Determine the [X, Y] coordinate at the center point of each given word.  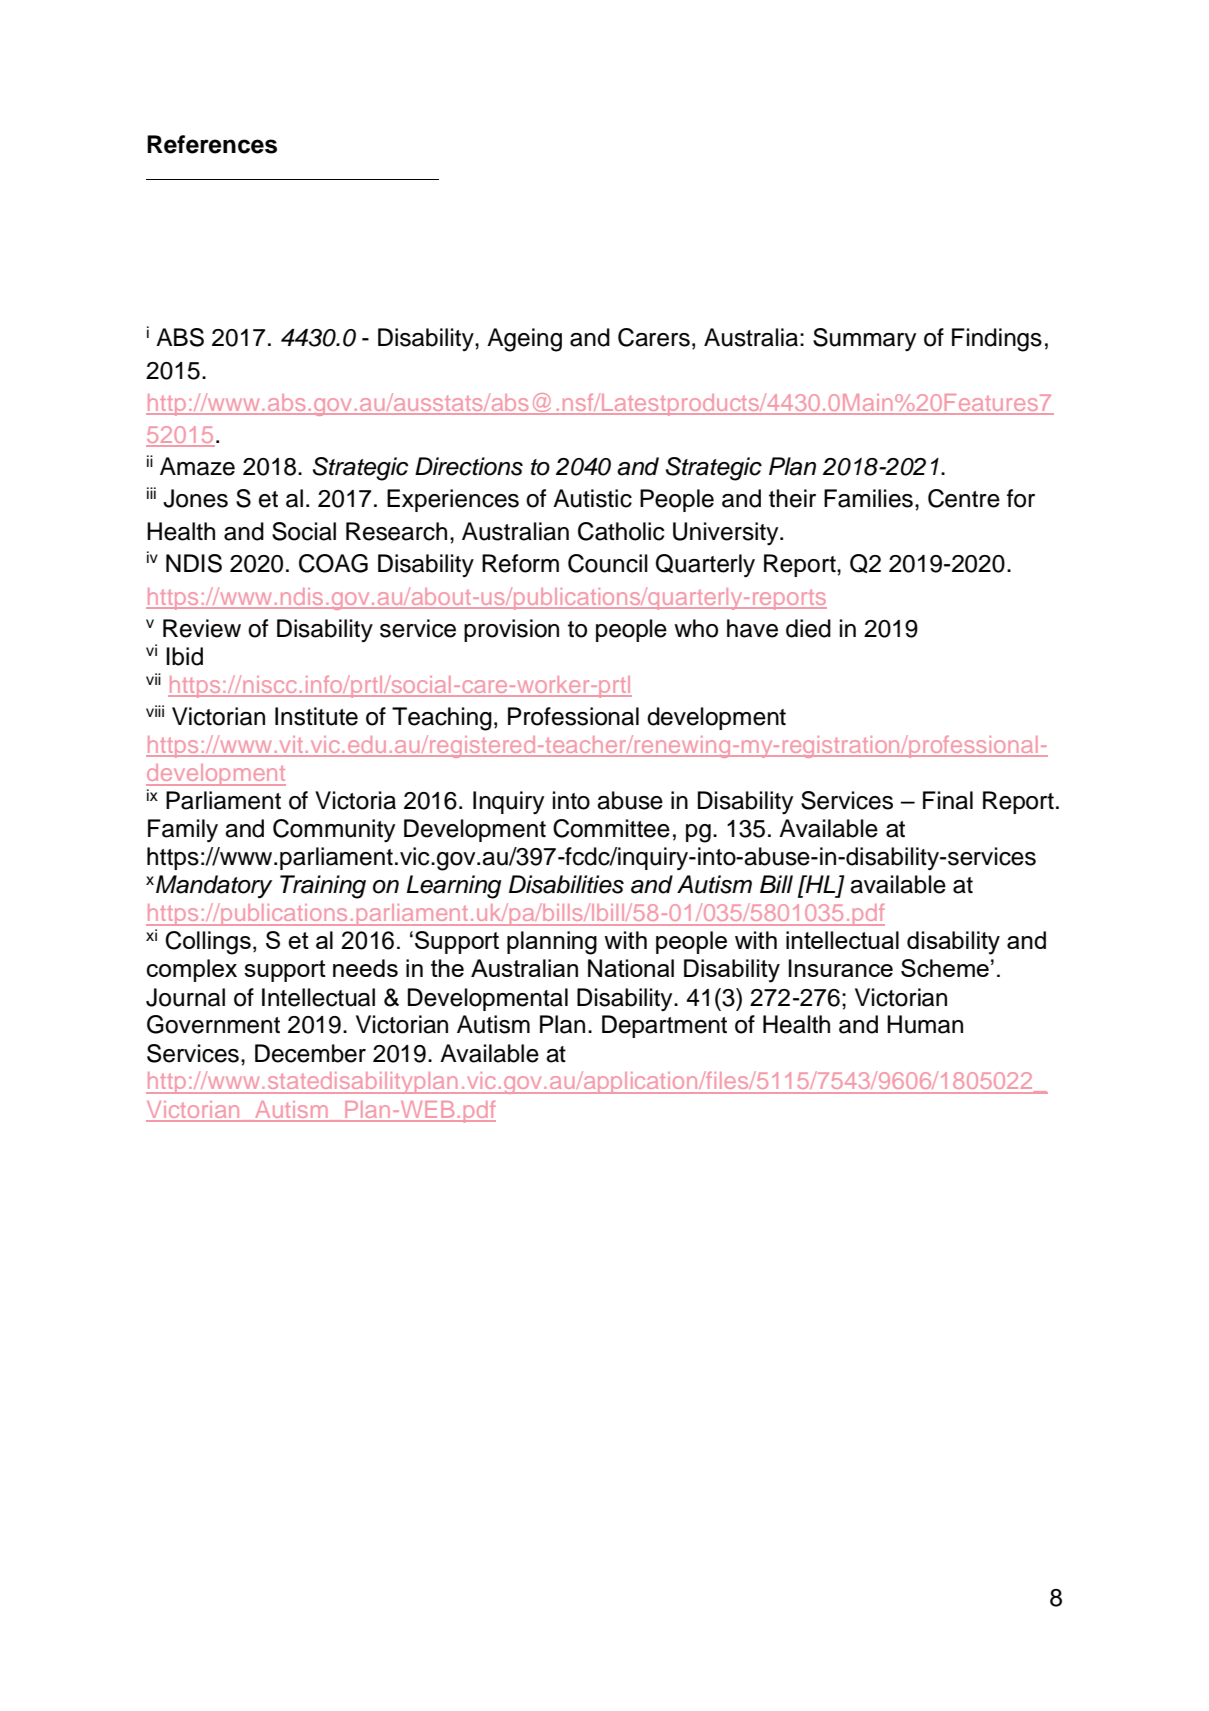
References [212, 144]
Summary [864, 340]
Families [868, 498]
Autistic [592, 498]
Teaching [442, 719]
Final [948, 800]
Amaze [197, 466]
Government [213, 1024]
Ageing [524, 340]
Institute [316, 716]
